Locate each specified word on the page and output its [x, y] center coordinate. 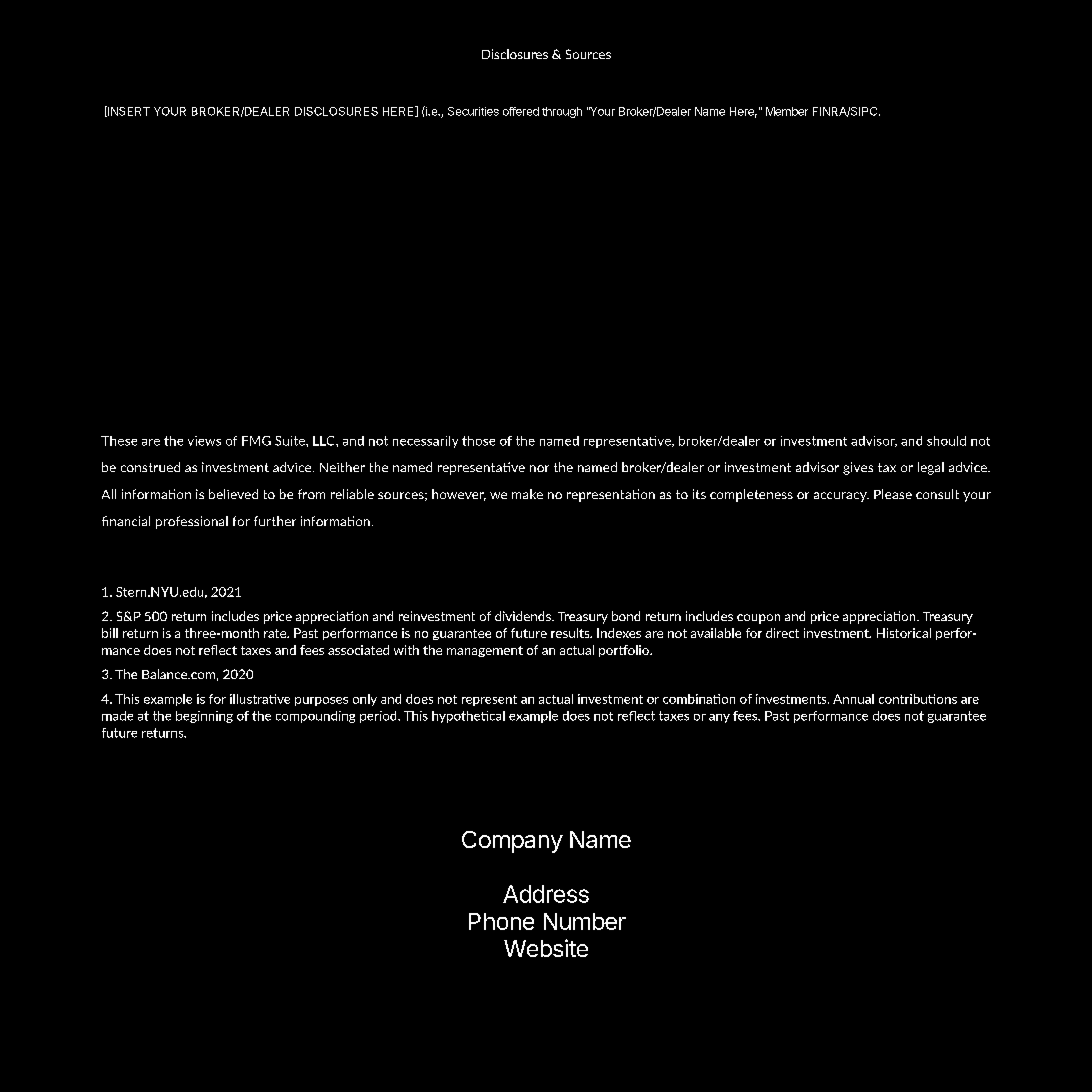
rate [276, 633]
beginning [204, 717]
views [204, 441]
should [946, 441]
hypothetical [468, 717]
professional [192, 522]
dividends [524, 616]
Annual [853, 699]
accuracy [841, 497]
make [527, 494]
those [478, 441]
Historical [904, 633]
